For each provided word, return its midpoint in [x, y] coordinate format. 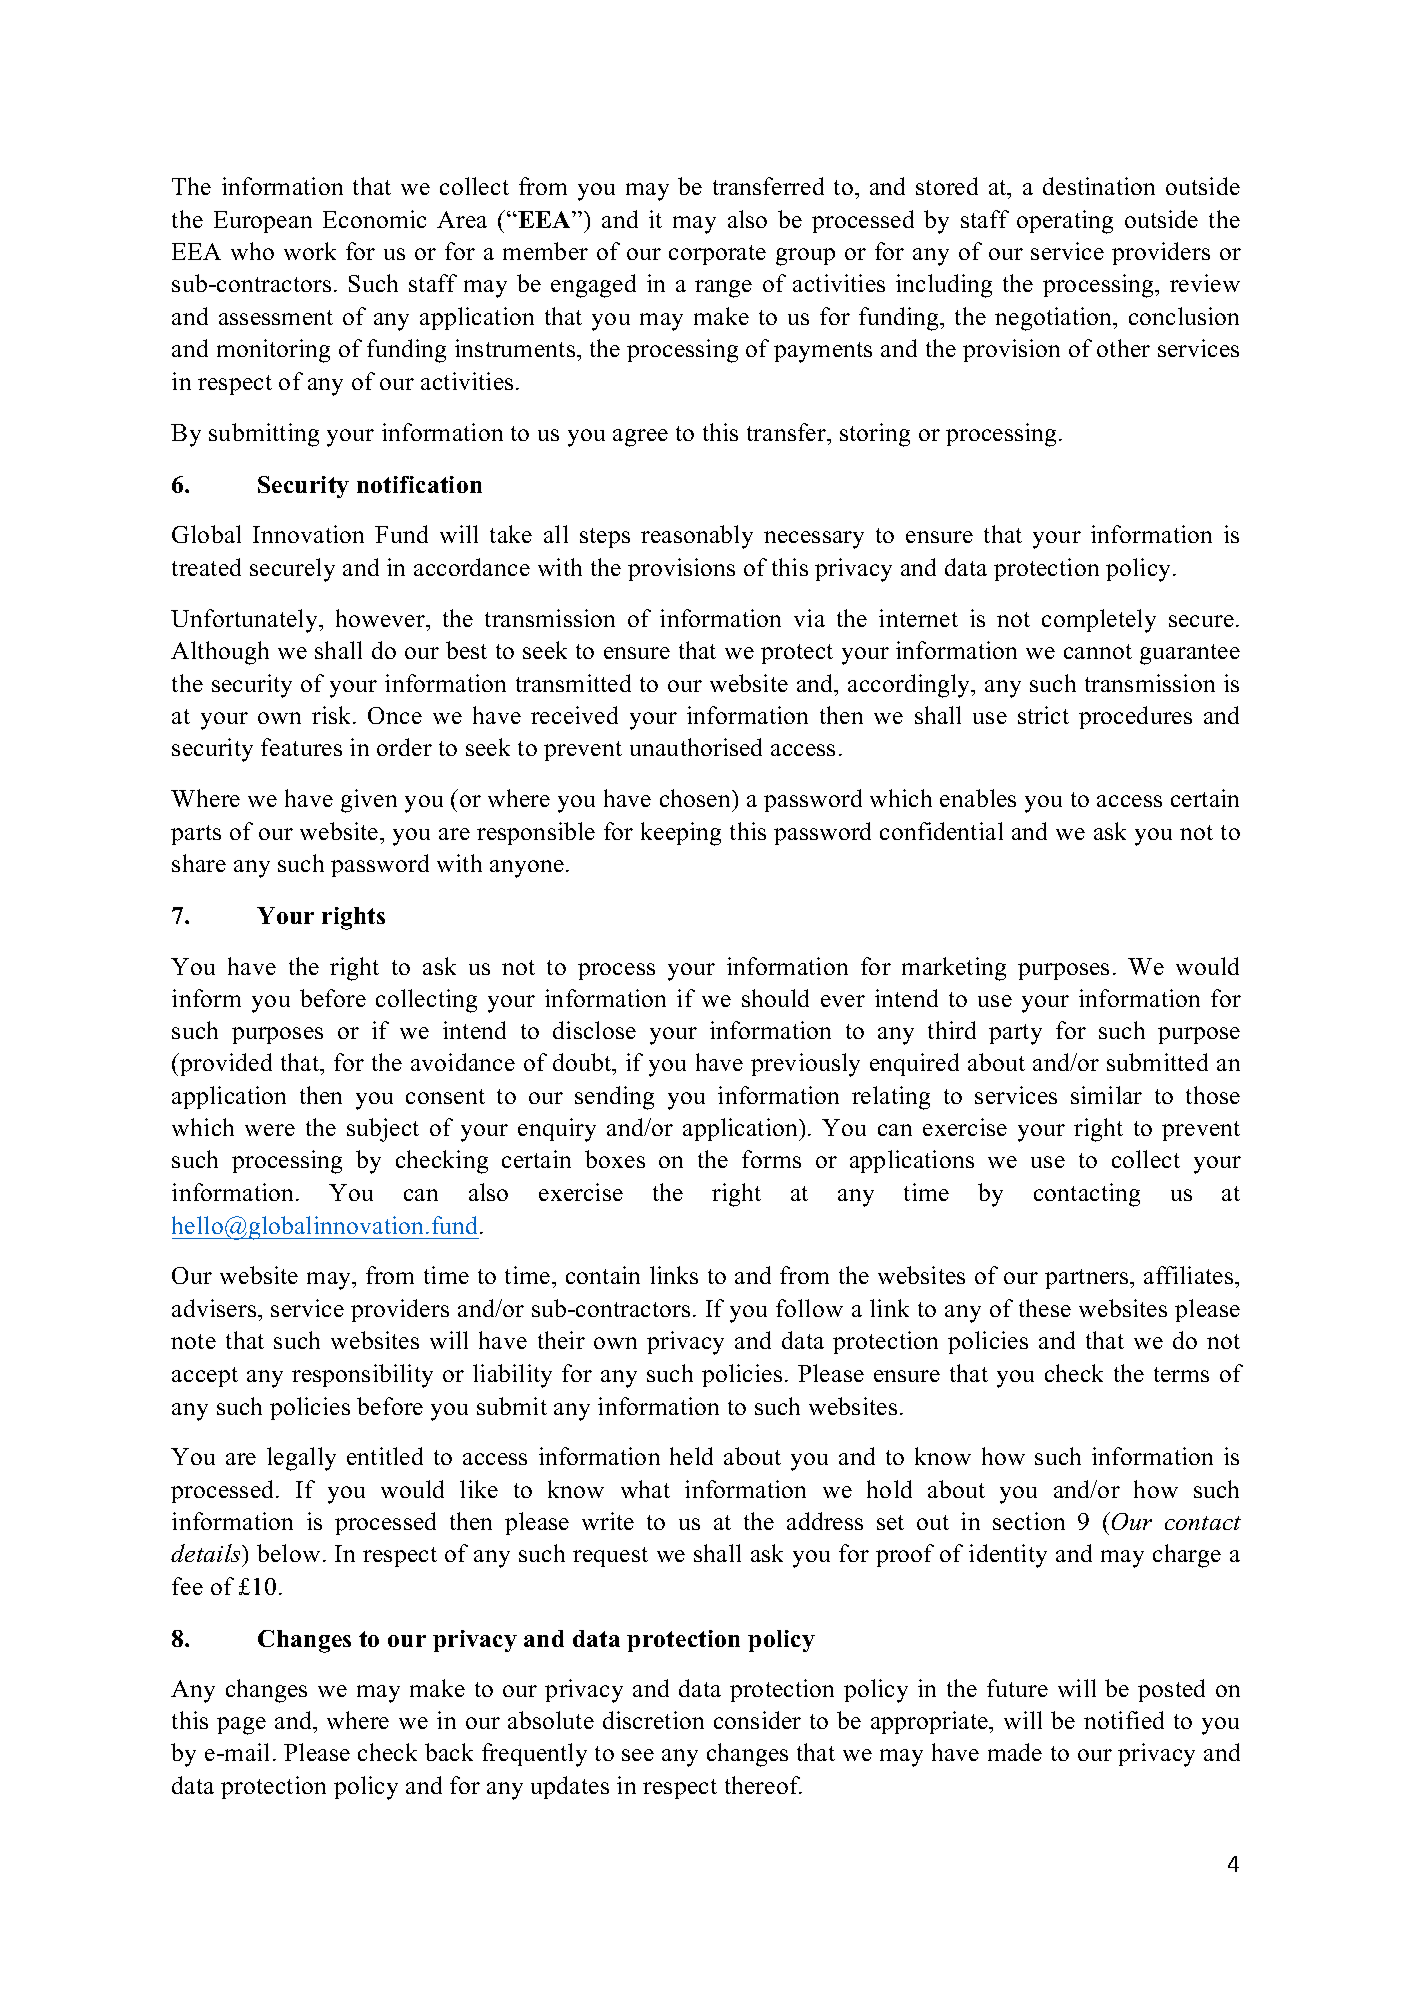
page [241, 1726]
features [301, 747]
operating [1065, 222]
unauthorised [696, 747]
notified [1124, 1720]
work [310, 251]
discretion [653, 1720]
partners [1088, 1279]
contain [603, 1275]
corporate [717, 255]
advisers [215, 1308]
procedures [1135, 717]
